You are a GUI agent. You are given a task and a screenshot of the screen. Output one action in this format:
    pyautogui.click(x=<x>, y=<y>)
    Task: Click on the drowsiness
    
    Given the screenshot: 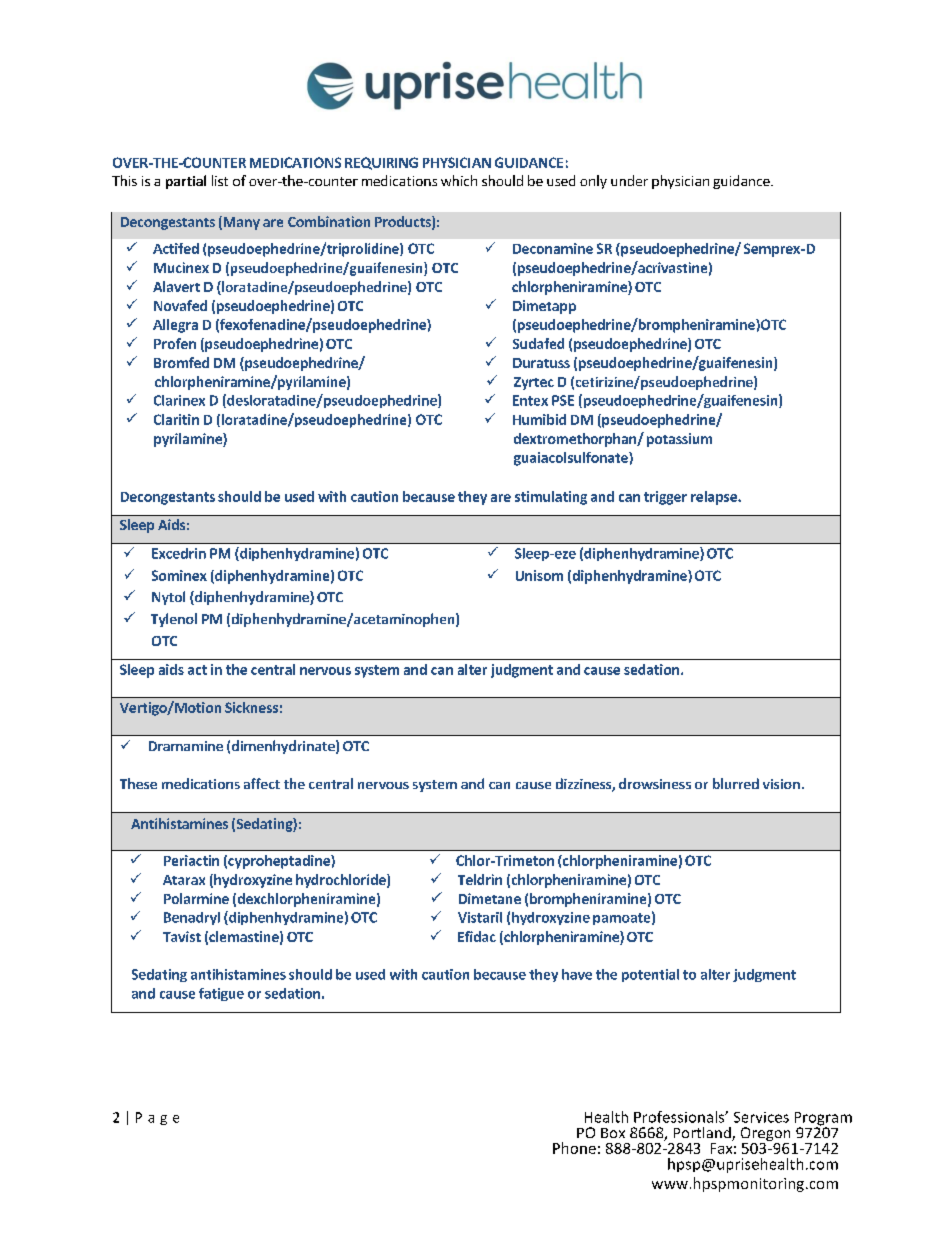 What is the action you would take?
    pyautogui.click(x=655, y=783)
